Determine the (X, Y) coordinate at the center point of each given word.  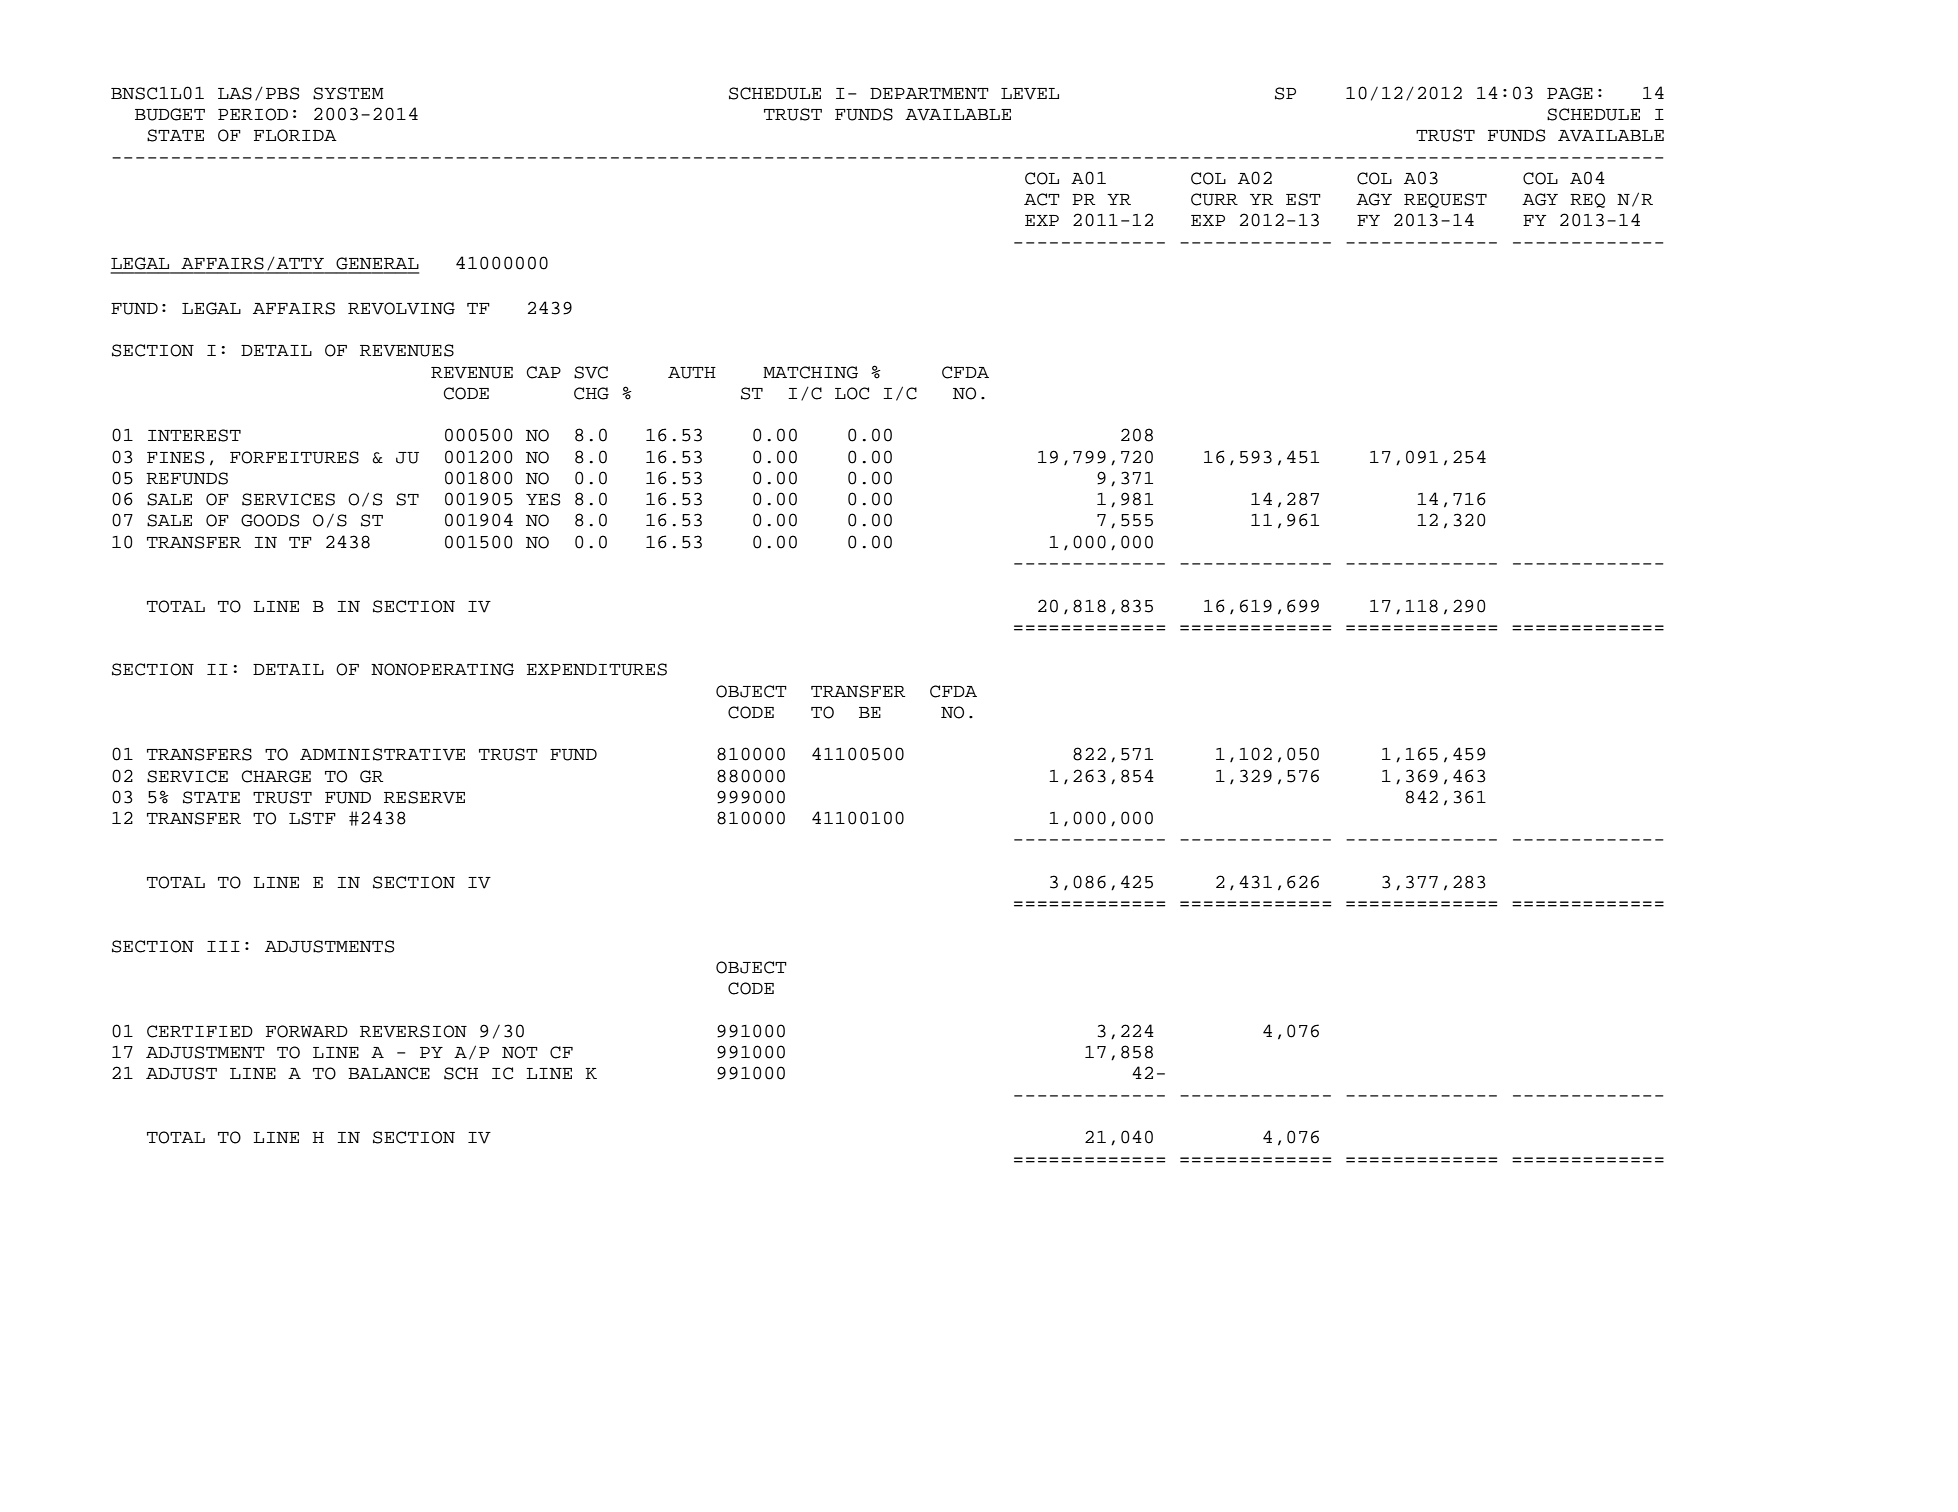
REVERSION (413, 1031)
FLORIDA (295, 135)
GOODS (270, 520)
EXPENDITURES (597, 669)
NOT (520, 1052)
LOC (852, 393)
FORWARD (307, 1031)
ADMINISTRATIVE (382, 754)
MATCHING (810, 372)
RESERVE (424, 797)
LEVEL (1030, 94)
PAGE (1570, 93)
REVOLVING (401, 308)
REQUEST (1445, 200)
